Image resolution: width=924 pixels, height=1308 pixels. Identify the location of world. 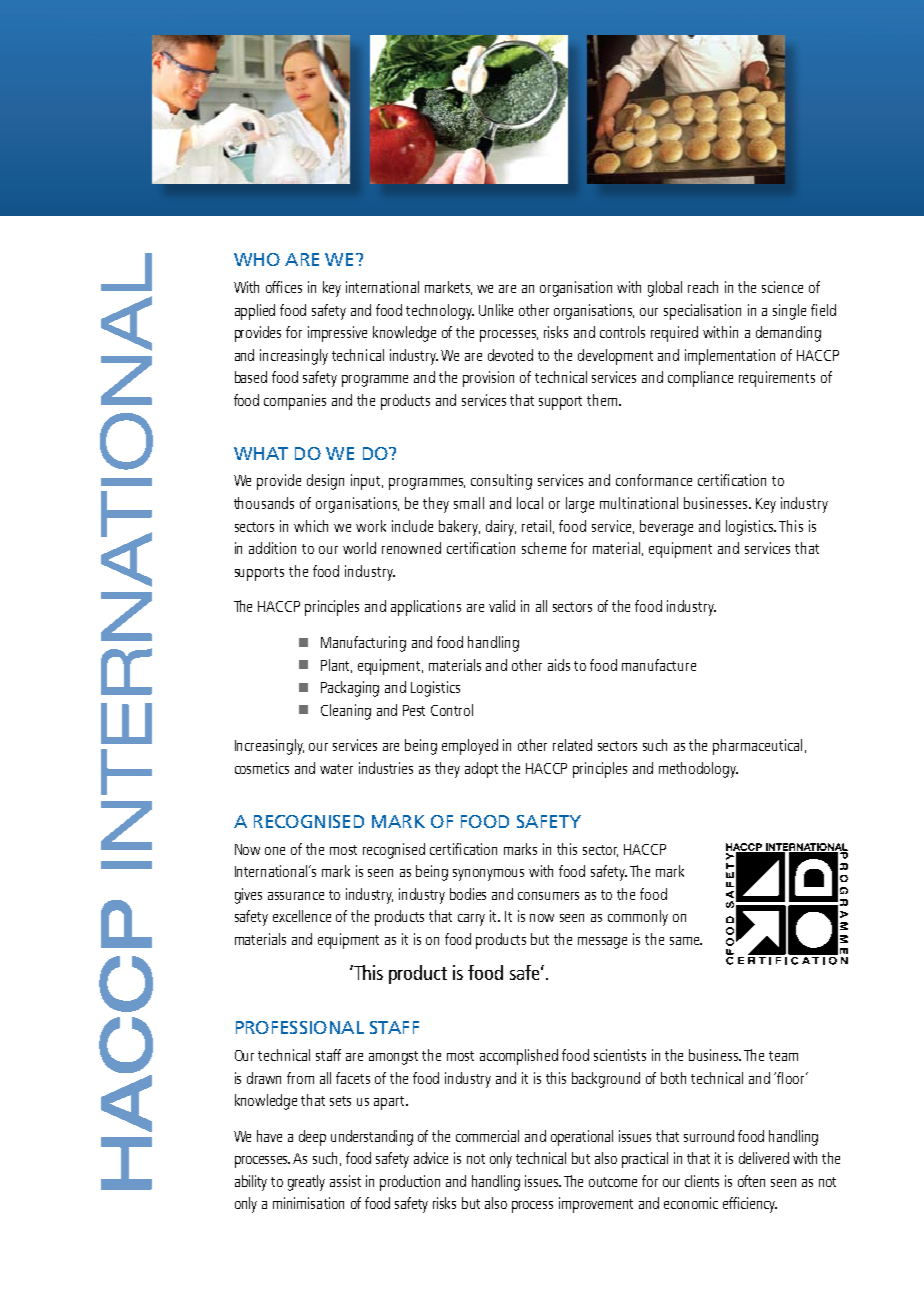
(359, 548).
